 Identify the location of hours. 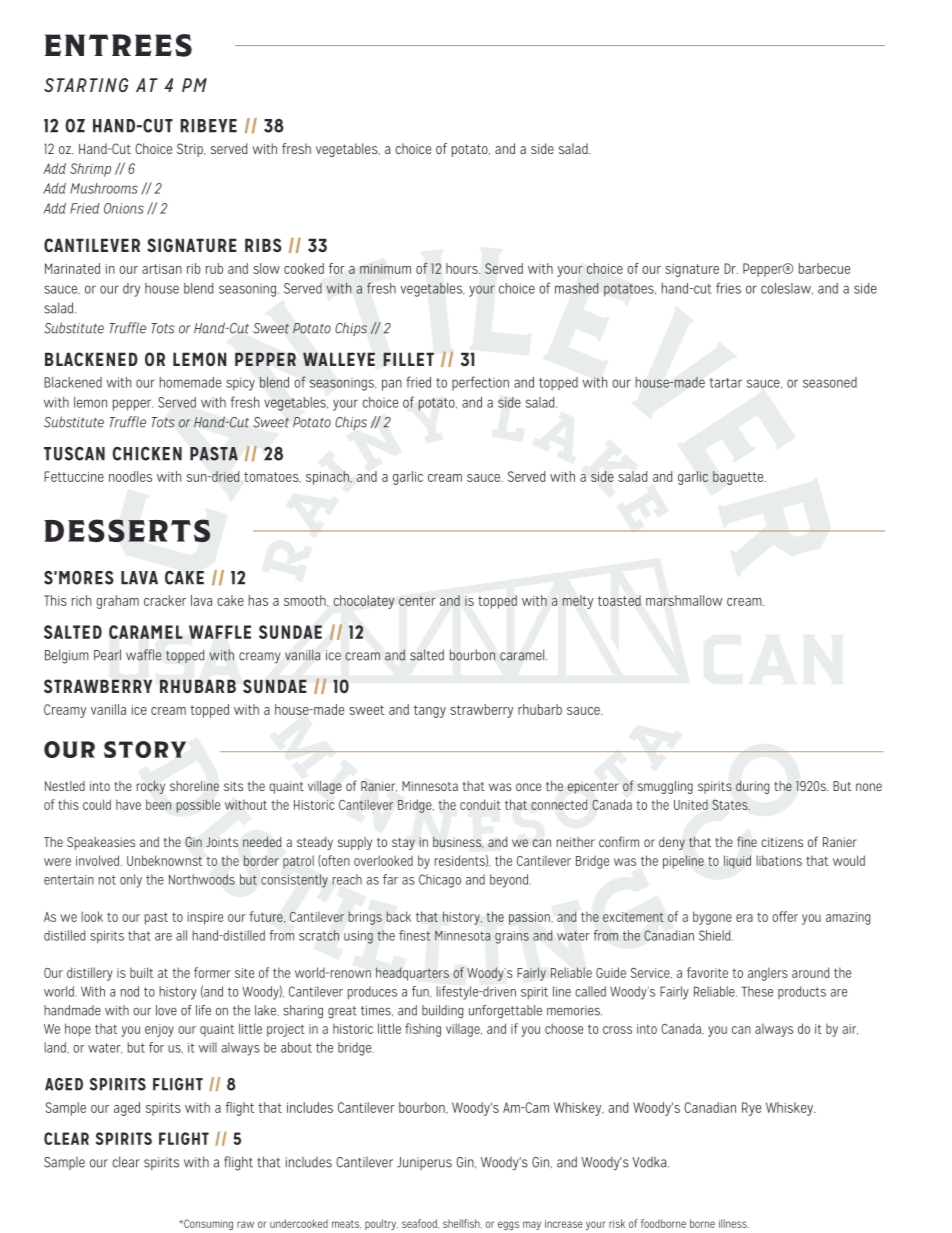
(463, 268).
